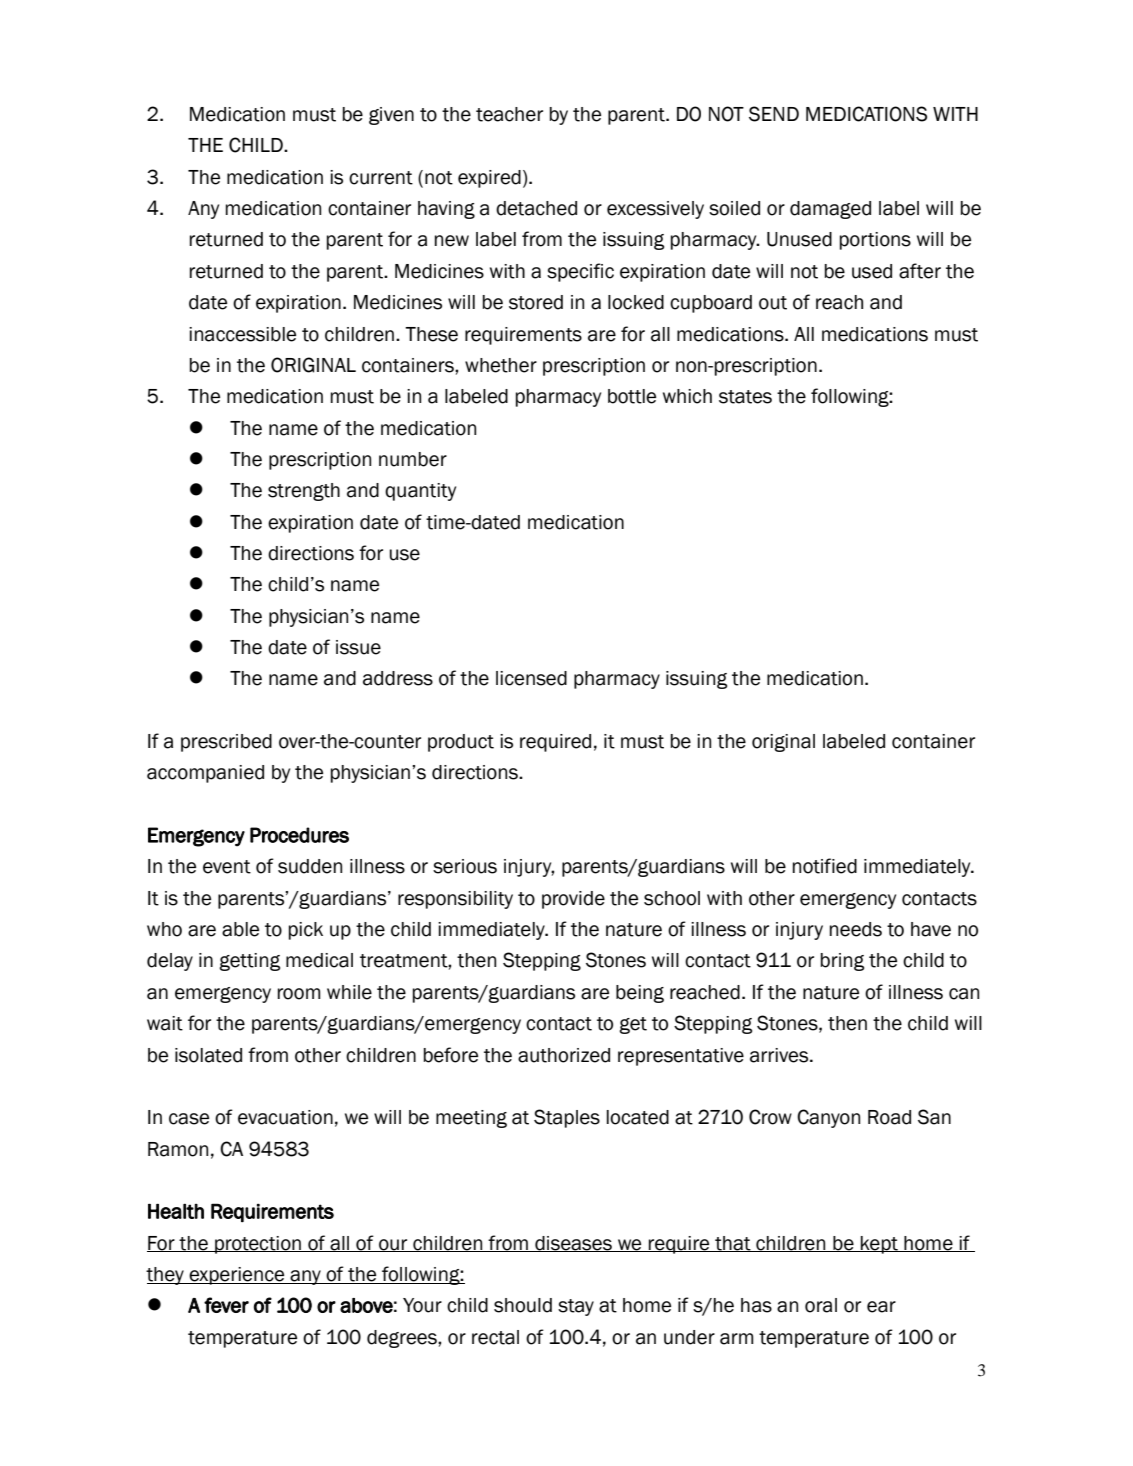 Image resolution: width=1133 pixels, height=1466 pixels. What do you see at coordinates (299, 994) in the page?
I see `room` at bounding box center [299, 994].
